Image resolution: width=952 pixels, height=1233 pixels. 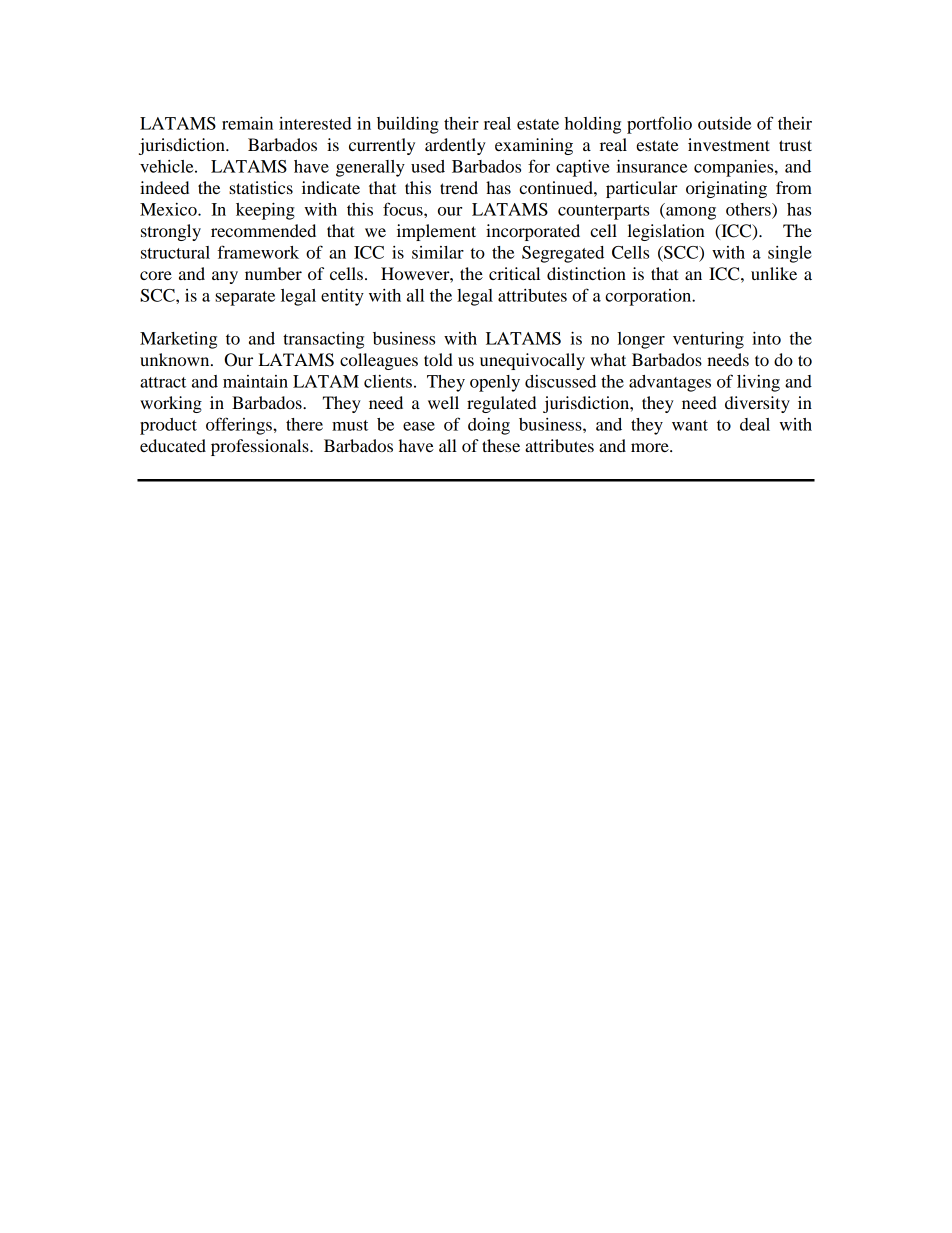 What do you see at coordinates (514, 273) in the image?
I see `critical` at bounding box center [514, 273].
